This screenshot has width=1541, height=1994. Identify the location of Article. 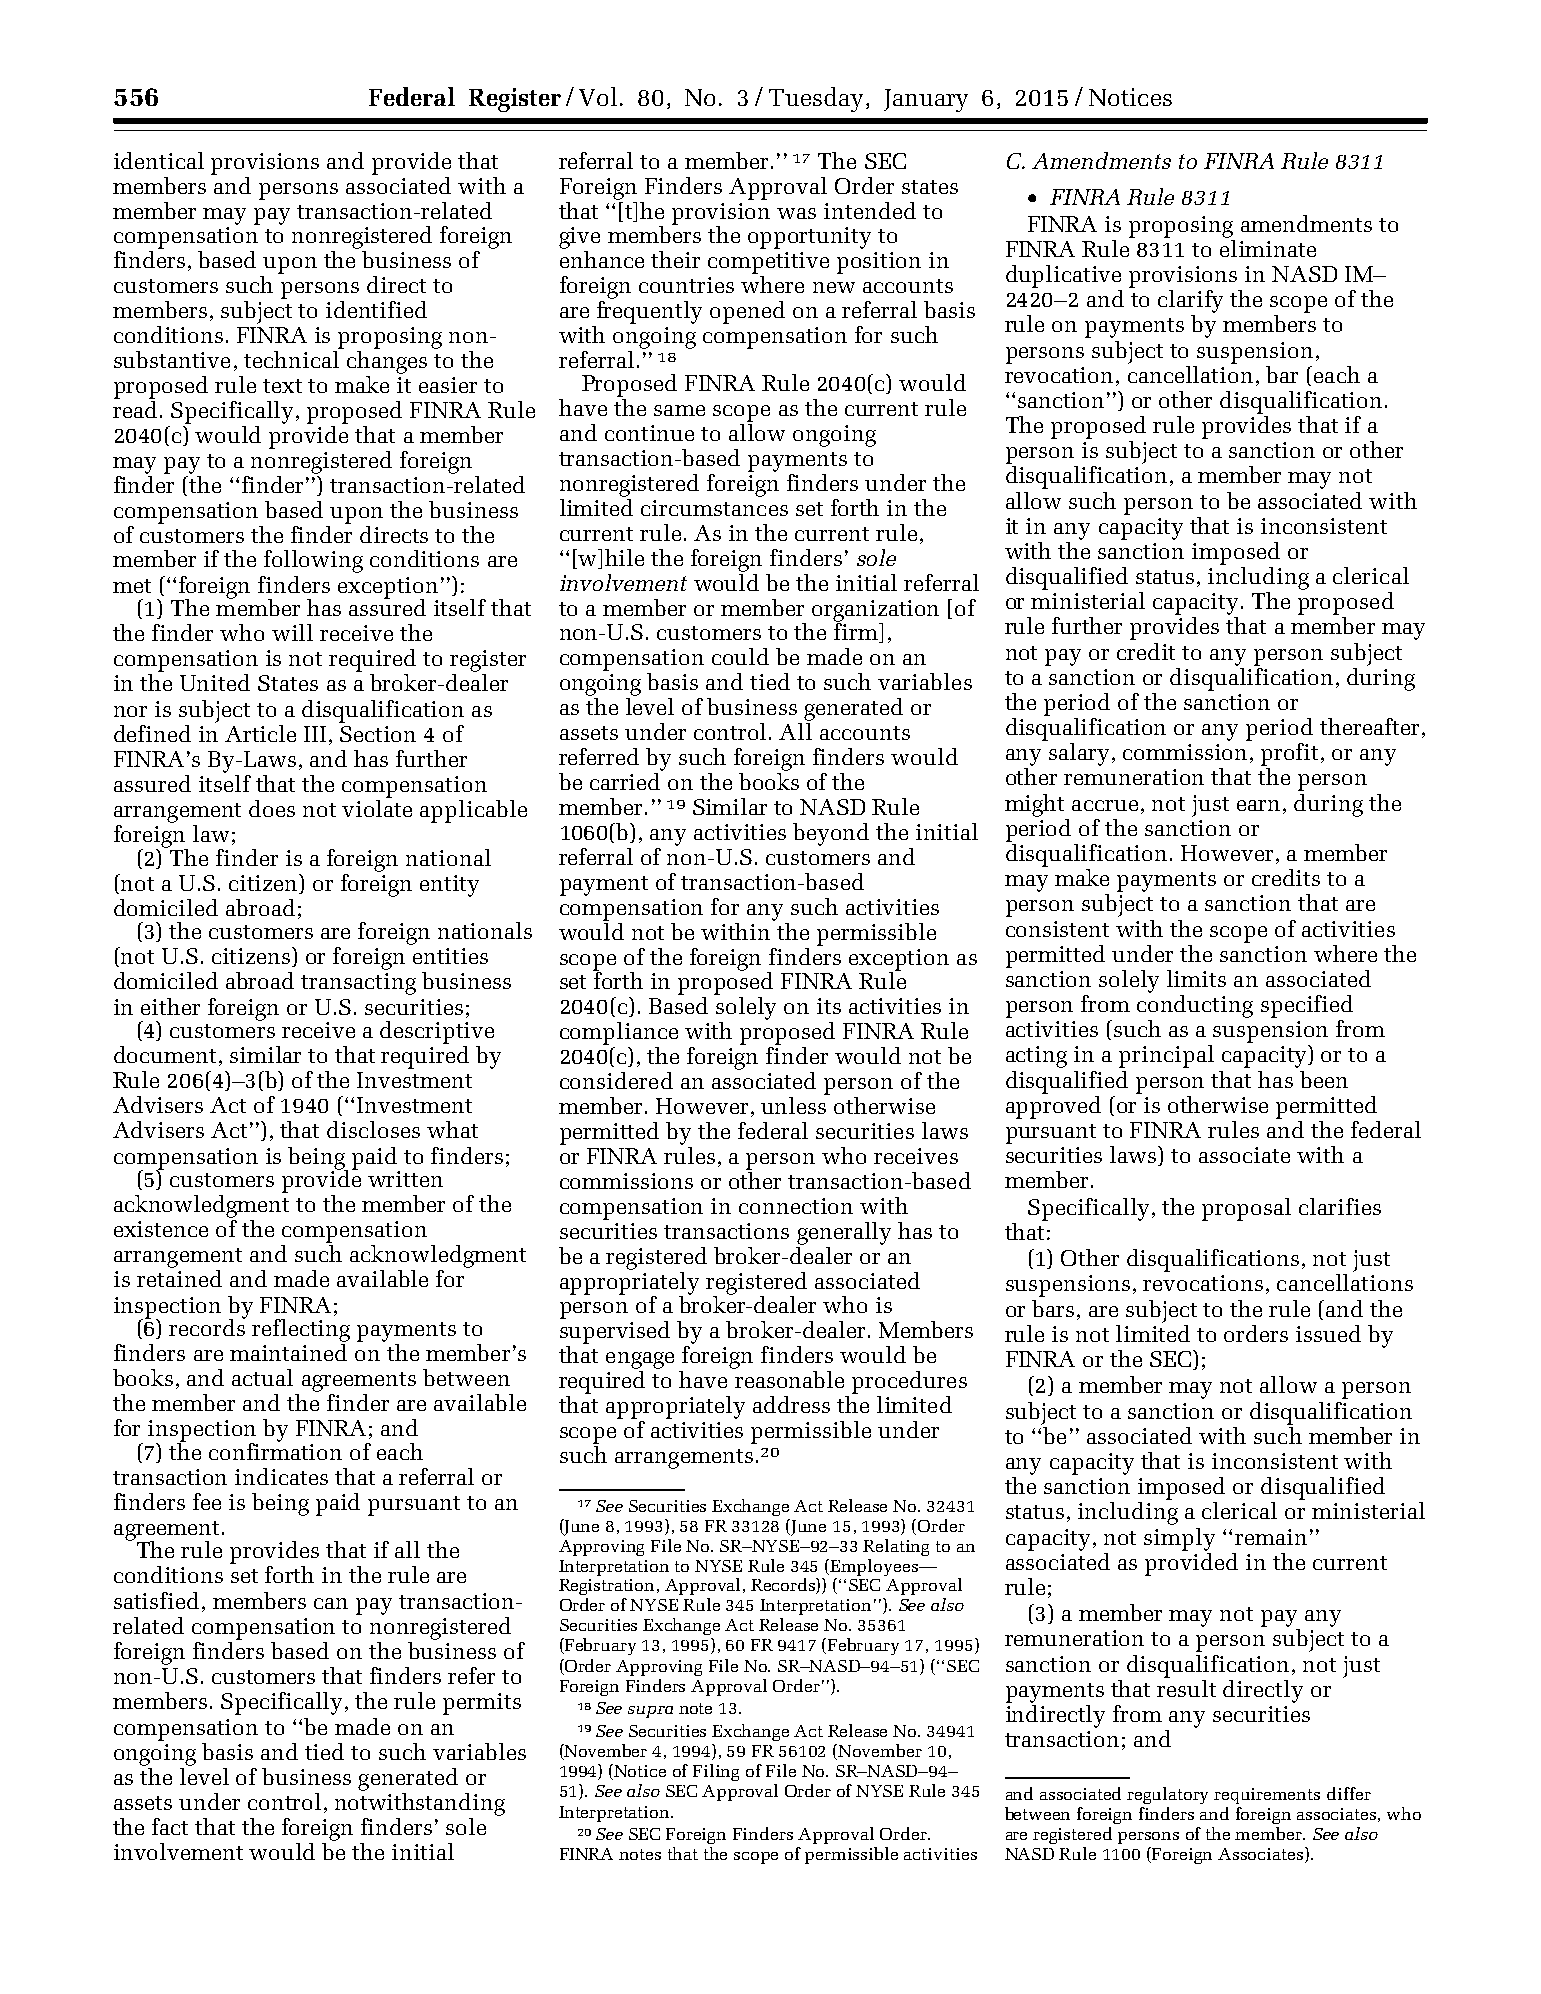
(260, 733).
